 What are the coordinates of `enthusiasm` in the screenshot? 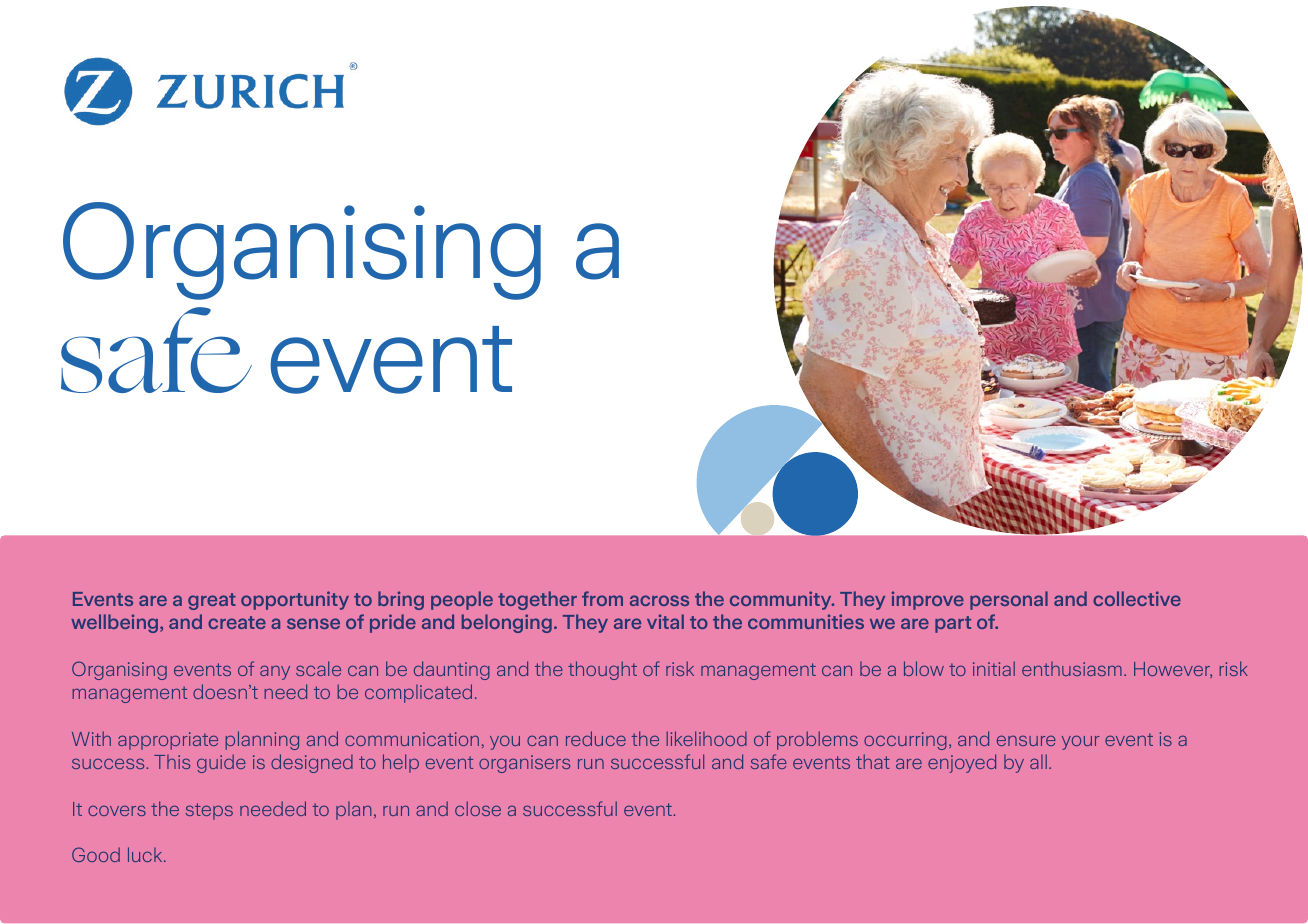 It's located at (1072, 668).
